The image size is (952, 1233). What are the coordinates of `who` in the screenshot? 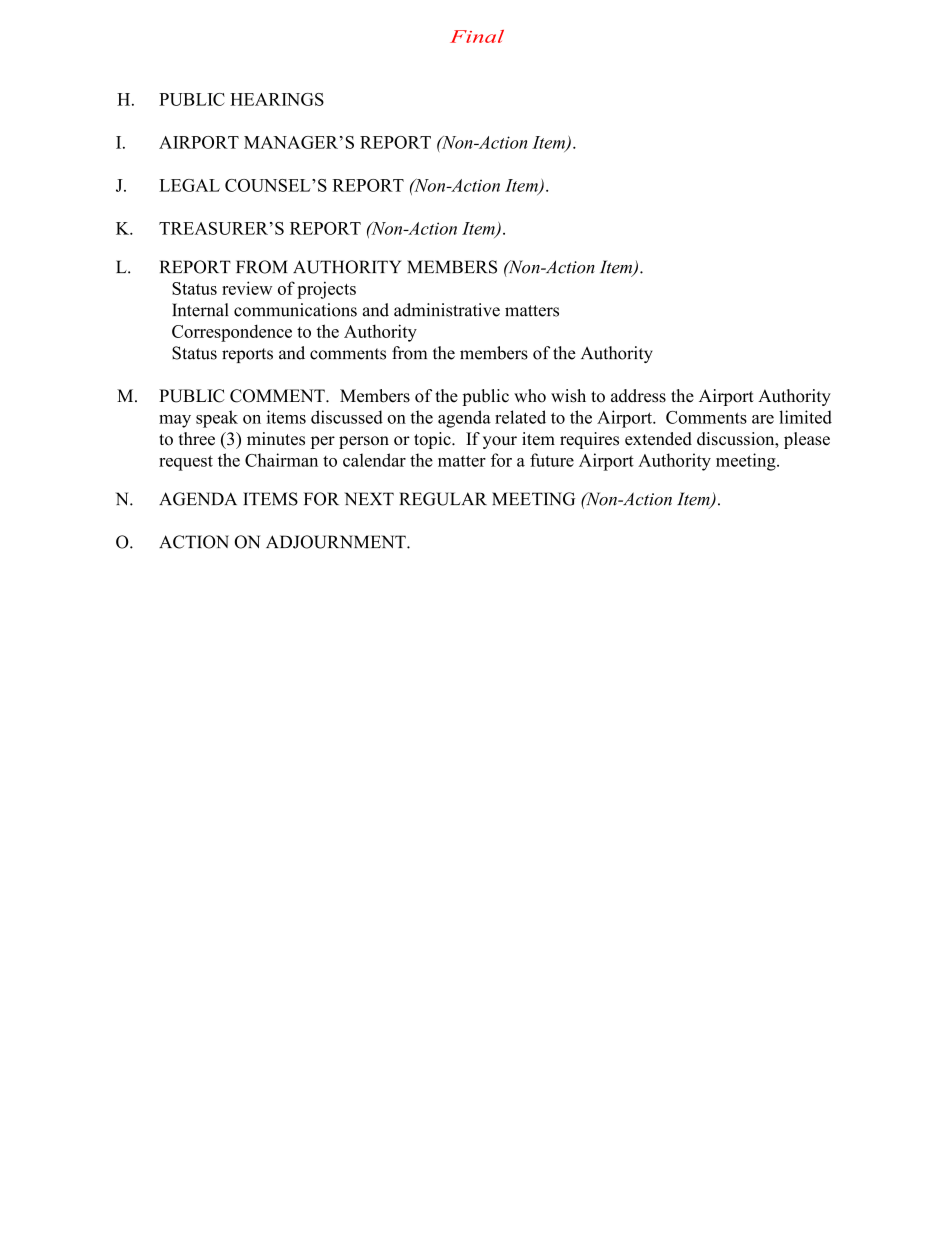 It's located at (530, 396).
